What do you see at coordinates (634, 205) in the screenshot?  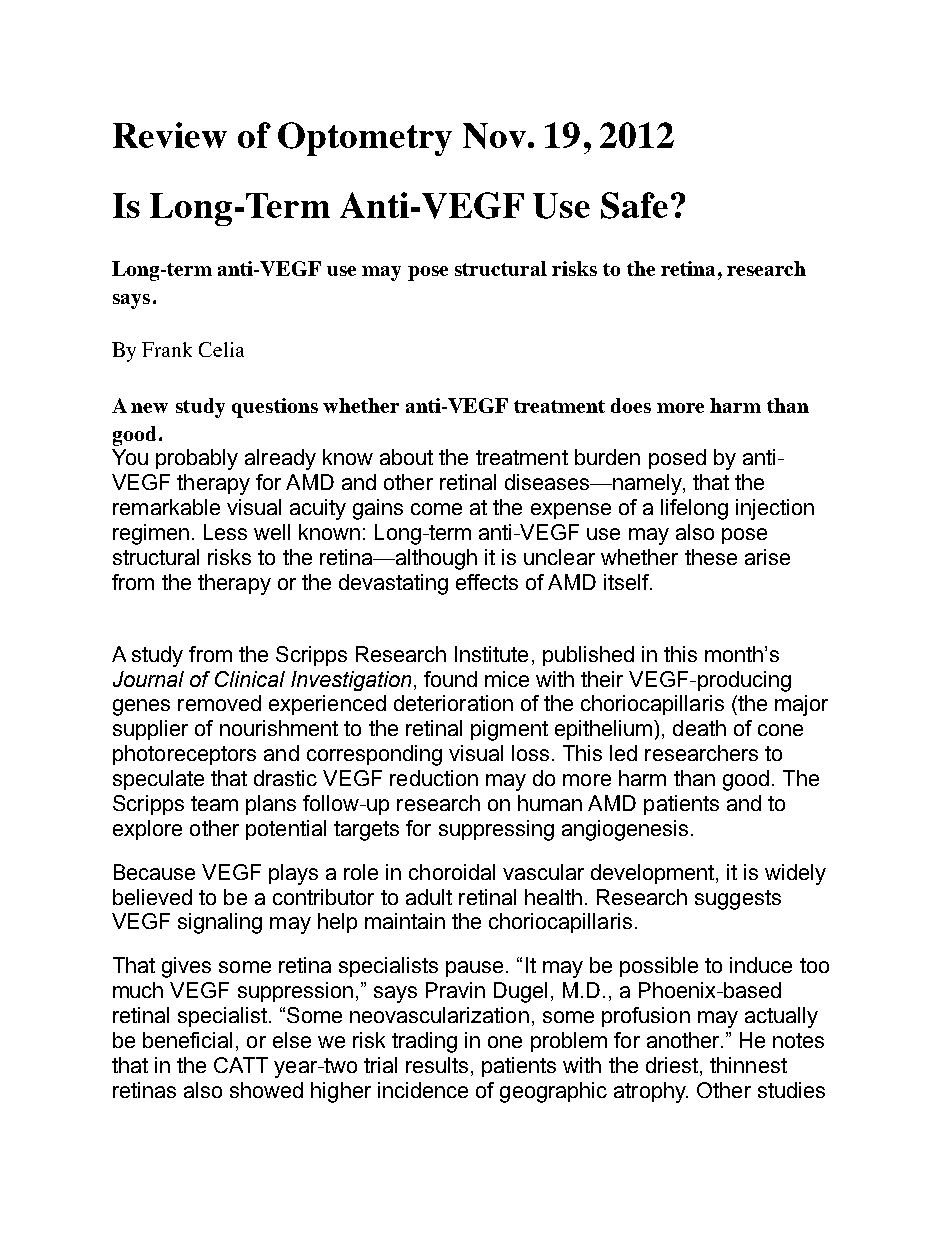 I see `Safe` at bounding box center [634, 205].
